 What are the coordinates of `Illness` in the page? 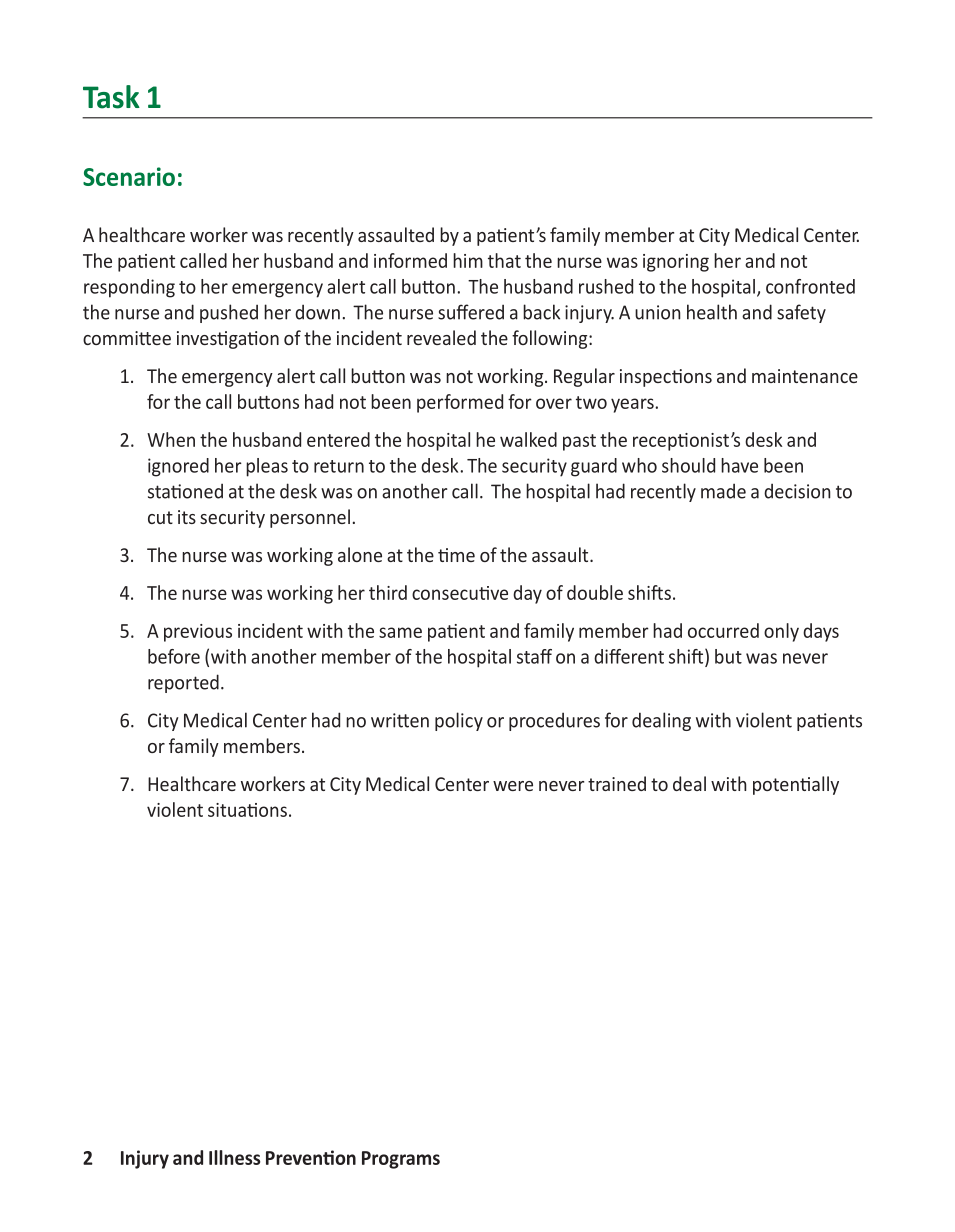 It's located at (234, 1157).
